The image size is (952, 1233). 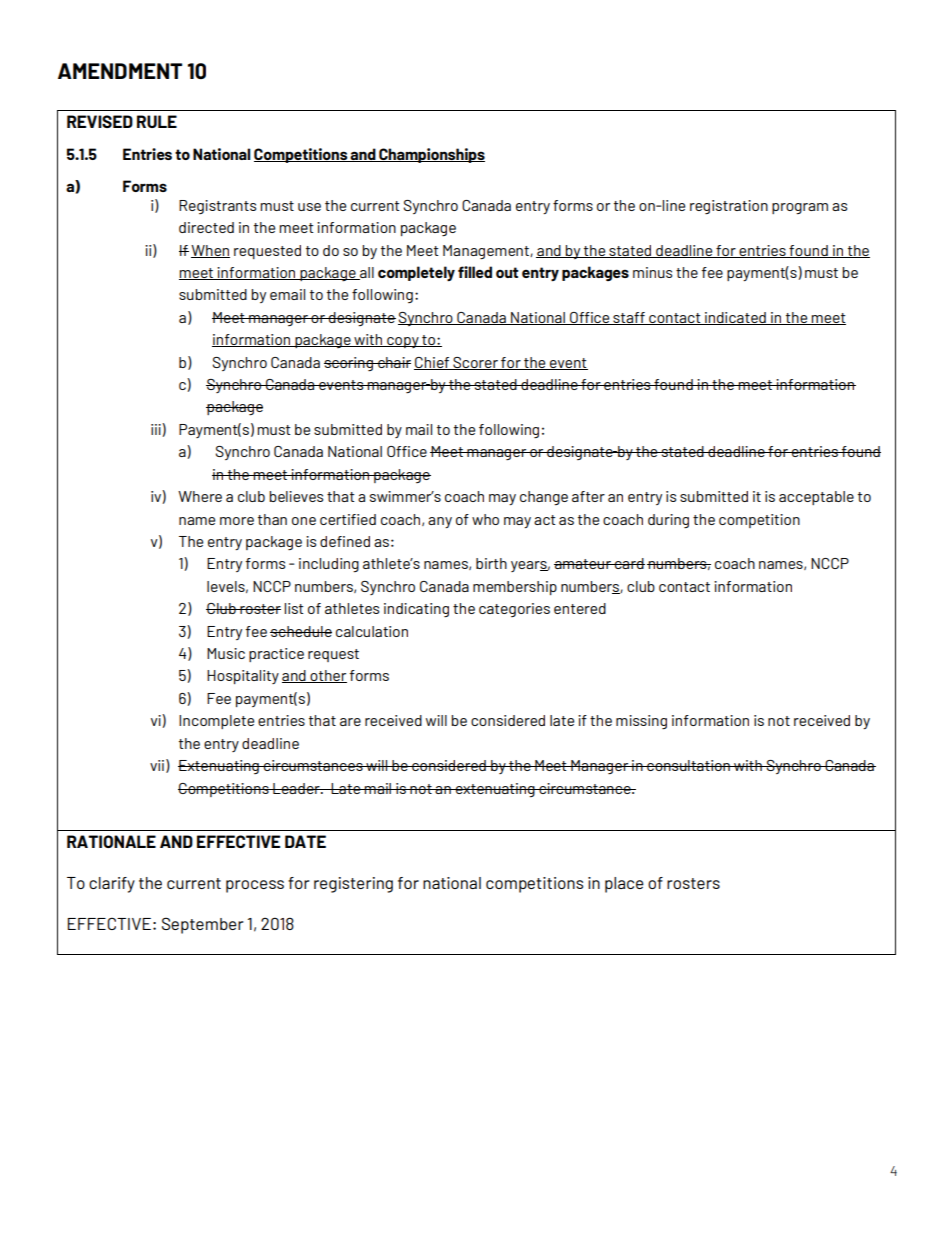 I want to click on Scorer, so click(x=475, y=363).
